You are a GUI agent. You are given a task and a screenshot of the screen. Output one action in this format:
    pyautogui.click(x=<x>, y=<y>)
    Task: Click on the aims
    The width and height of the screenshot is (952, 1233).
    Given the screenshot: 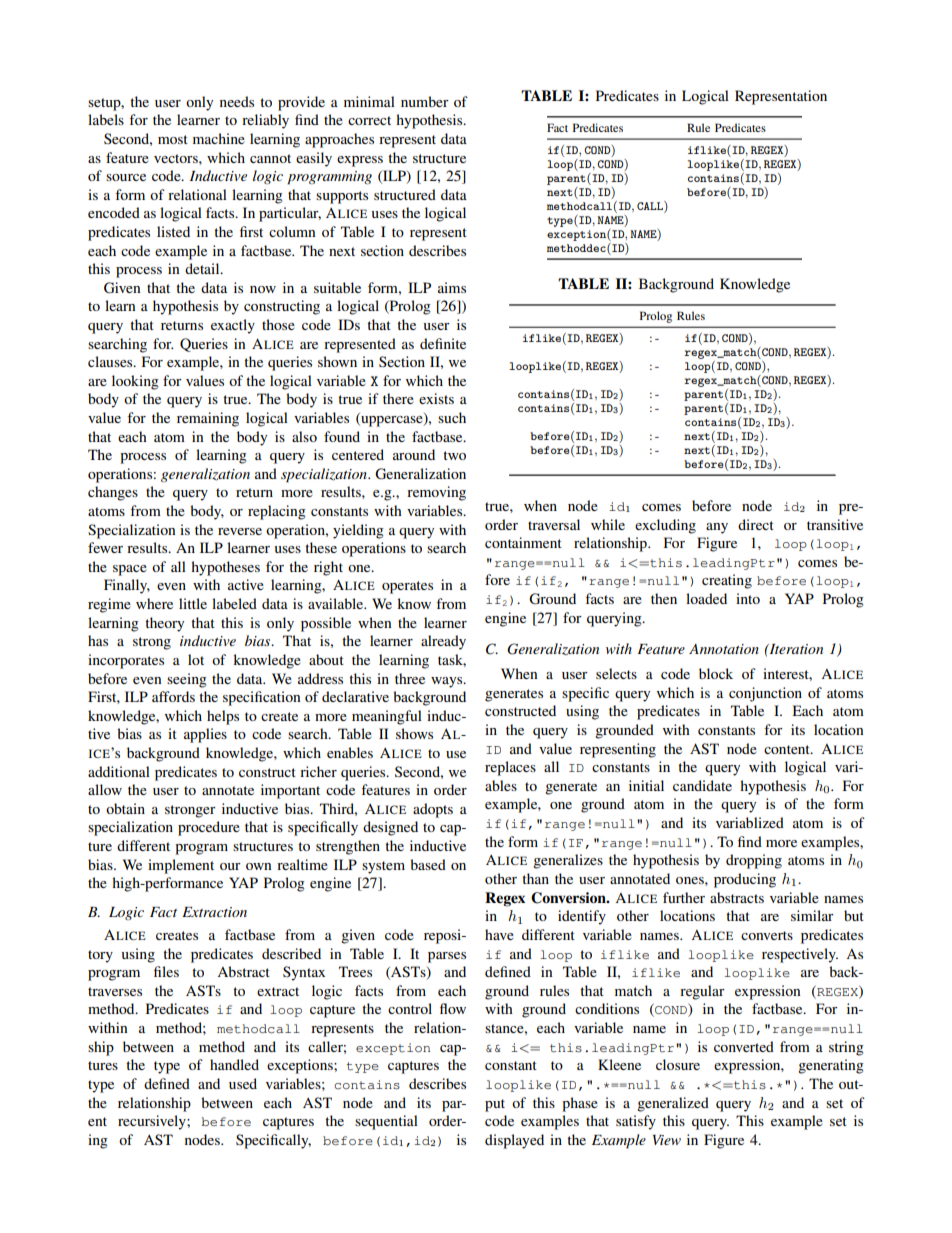 What is the action you would take?
    pyautogui.click(x=452, y=287)
